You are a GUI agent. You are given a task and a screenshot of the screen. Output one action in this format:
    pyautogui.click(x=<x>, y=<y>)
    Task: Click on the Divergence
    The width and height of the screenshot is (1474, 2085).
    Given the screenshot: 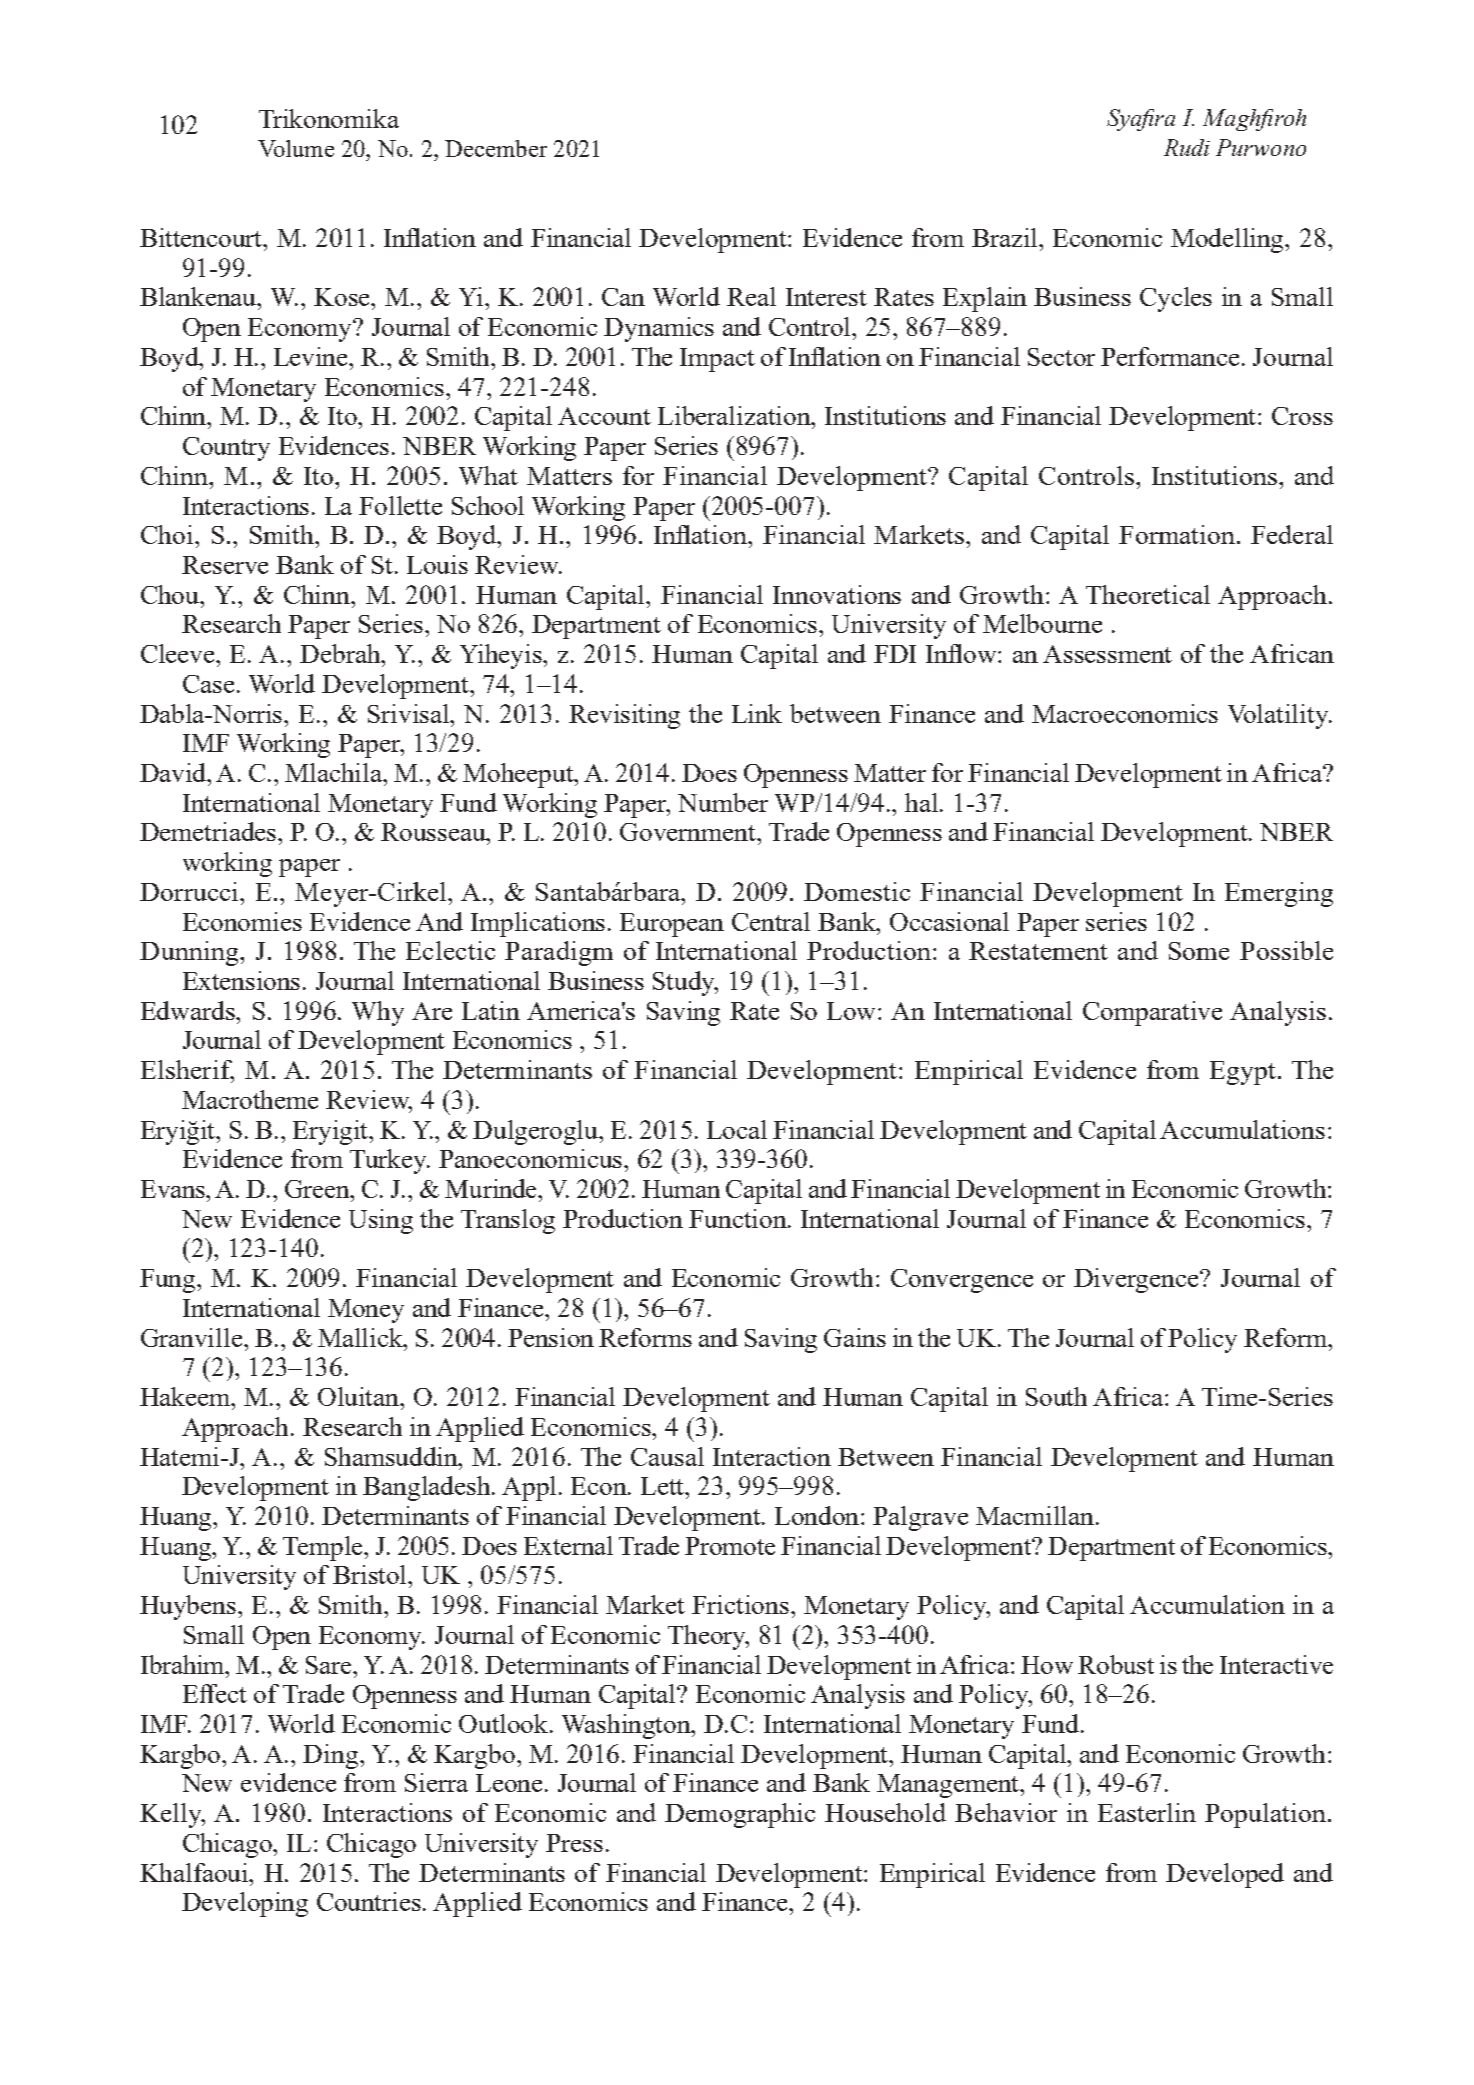 What is the action you would take?
    pyautogui.click(x=1138, y=1280)
